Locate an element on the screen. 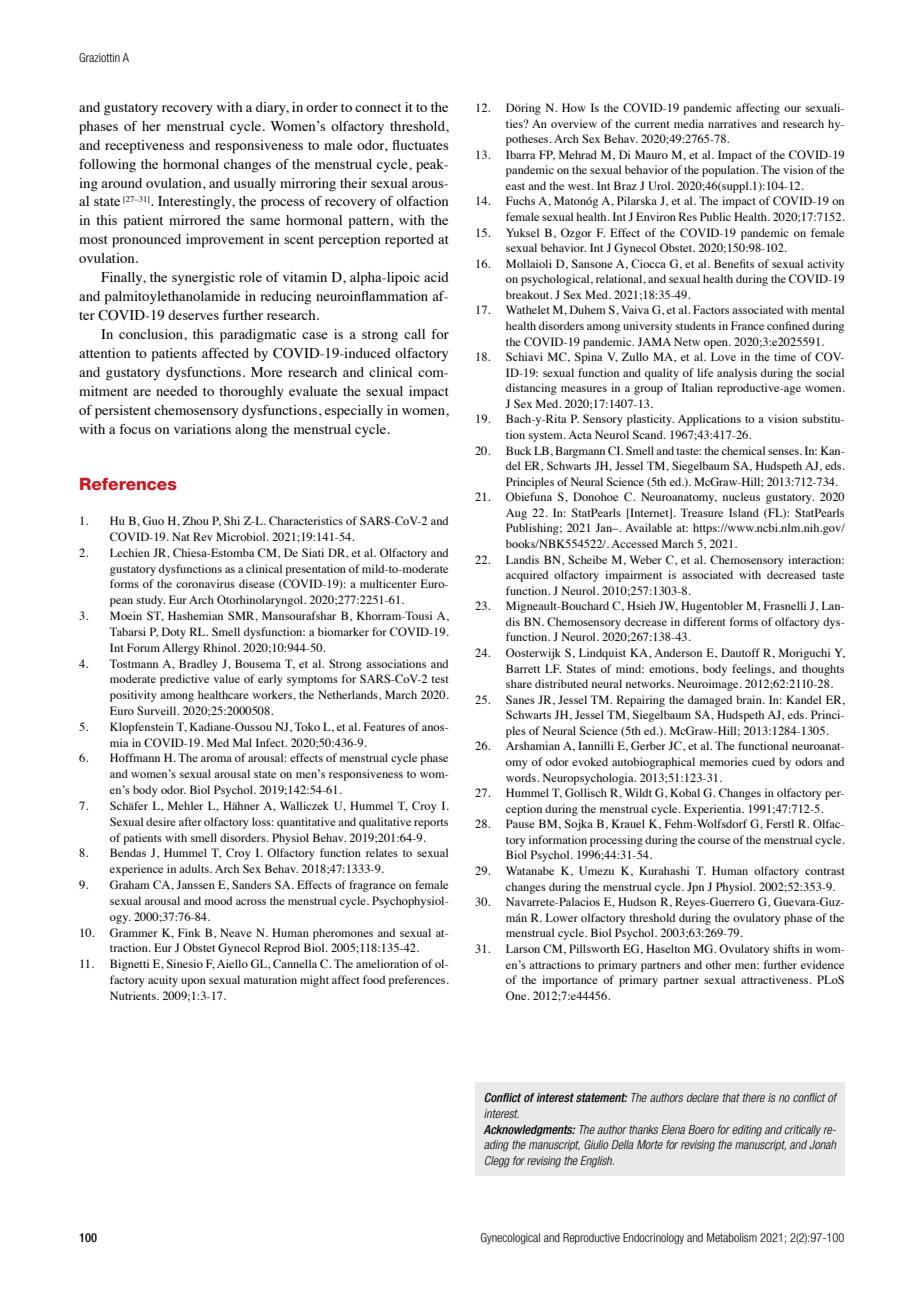 The height and width of the screenshot is (1308, 924). narratives is located at coordinates (732, 123).
